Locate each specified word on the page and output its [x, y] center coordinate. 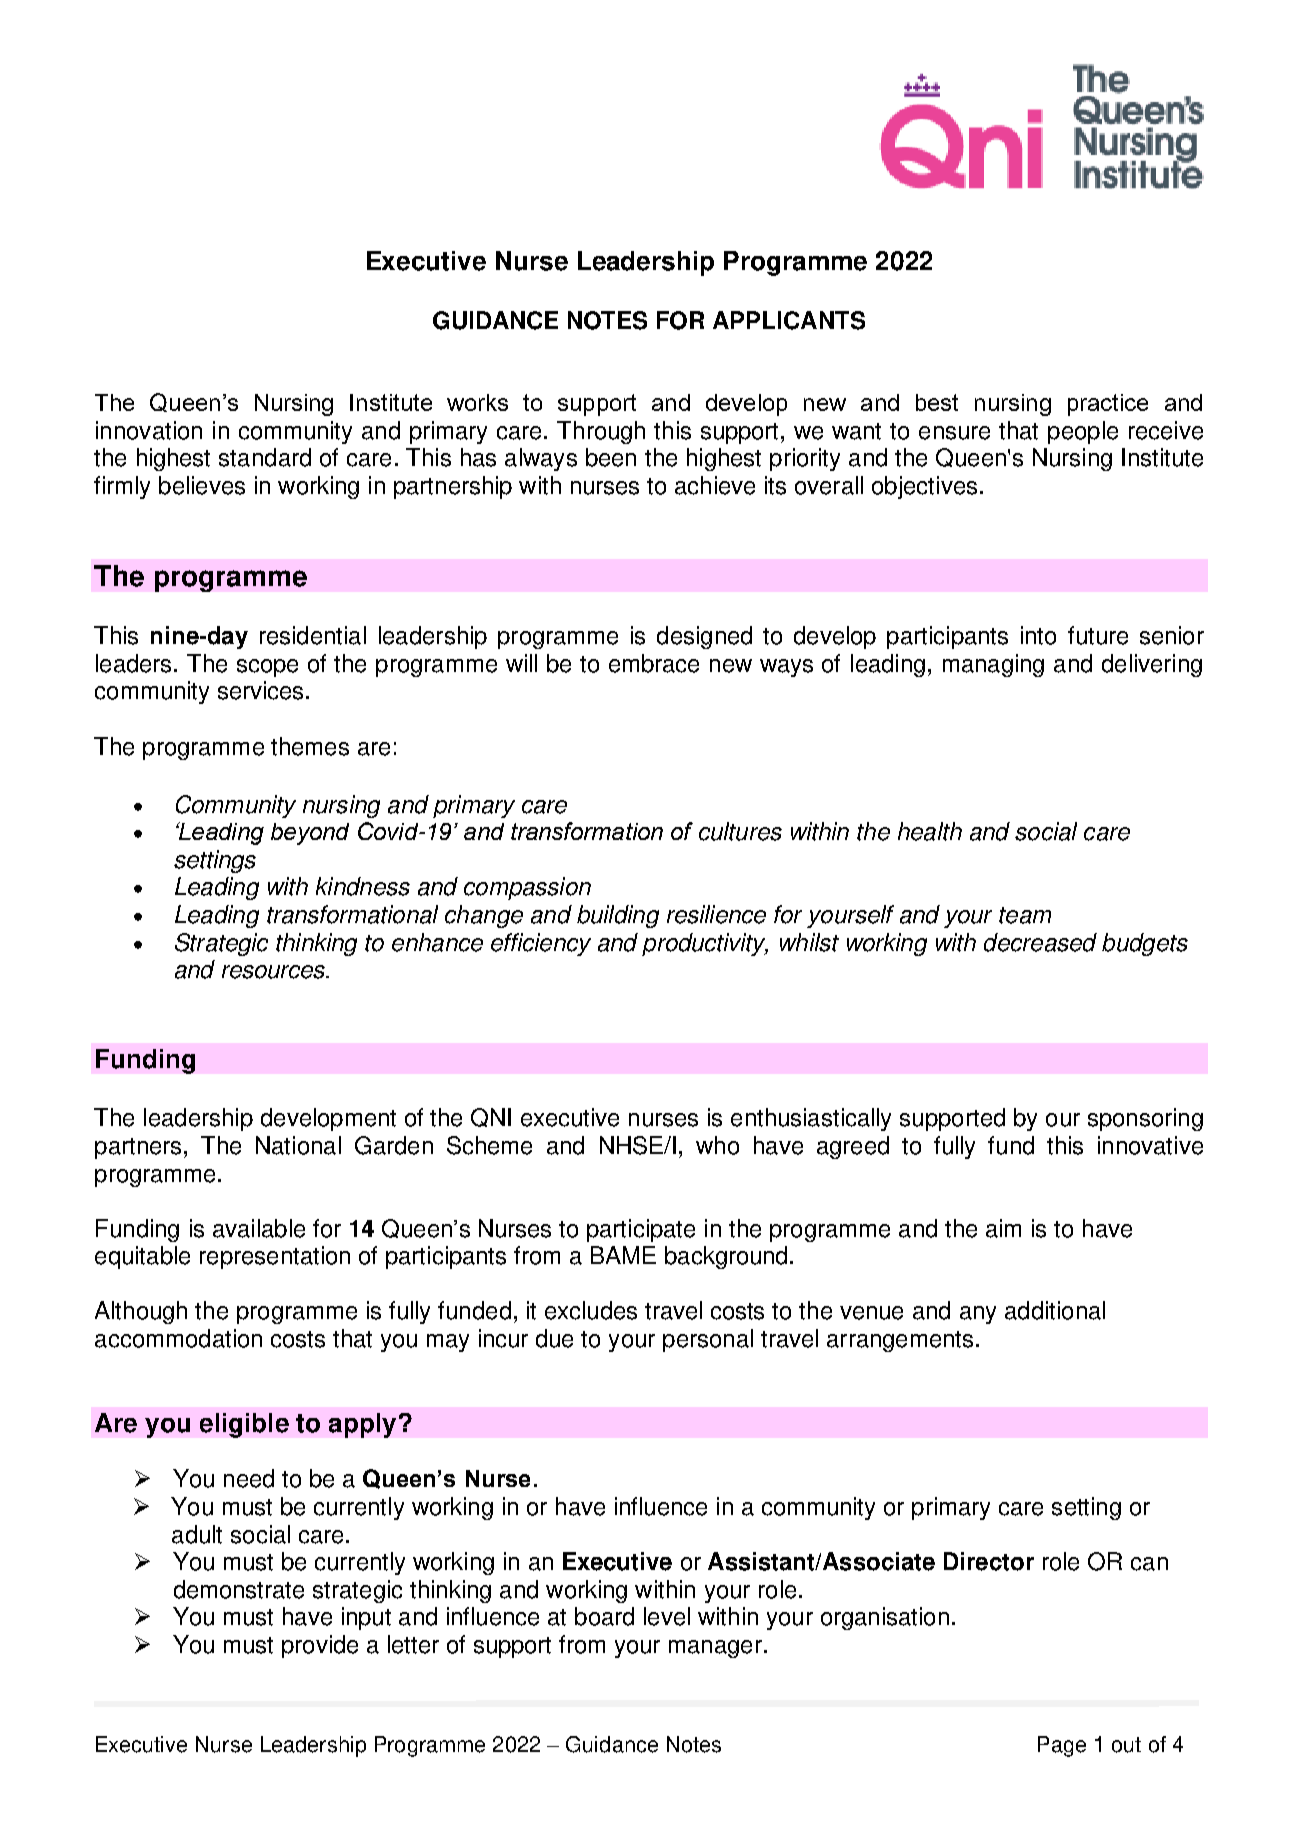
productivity [705, 944]
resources [275, 972]
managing [993, 665]
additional [1055, 1310]
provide [320, 1646]
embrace [654, 663]
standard [265, 457]
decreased [1040, 942]
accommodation [178, 1338]
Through [601, 432]
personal [708, 1340]
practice [1108, 405]
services [262, 690]
